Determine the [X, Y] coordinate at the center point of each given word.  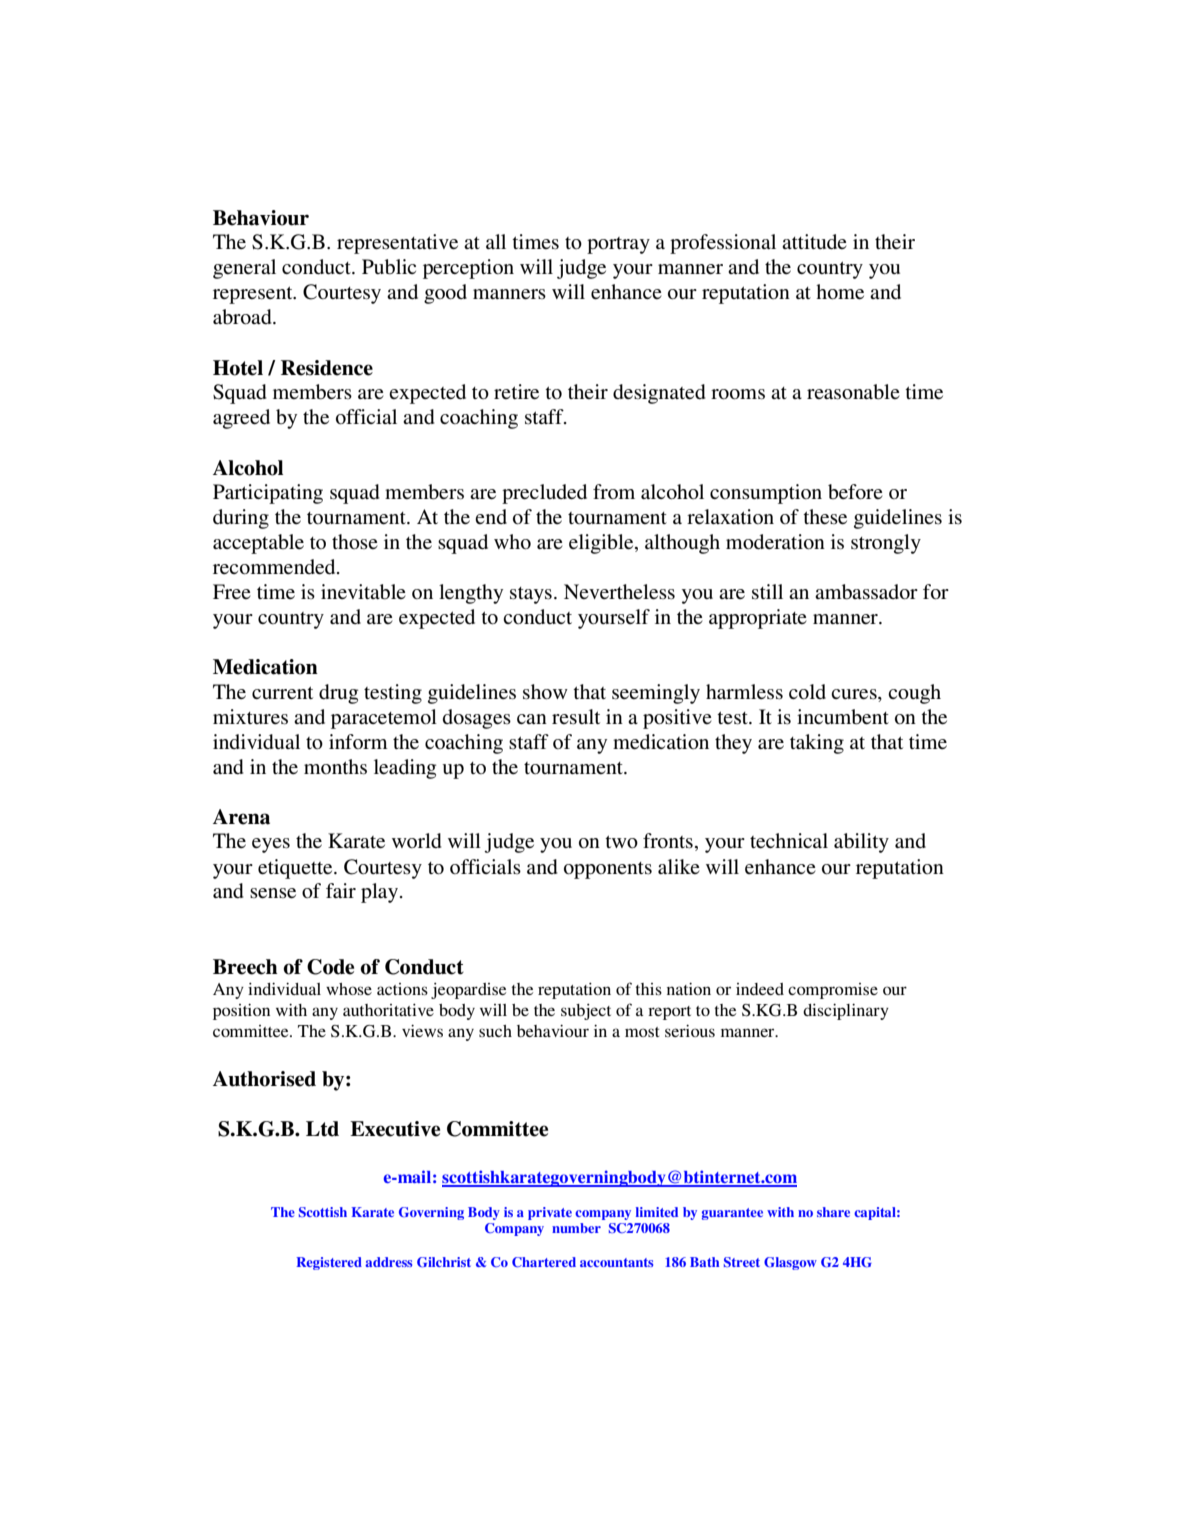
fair [341, 890]
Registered [329, 1263]
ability [861, 843]
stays [531, 595]
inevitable [363, 592]
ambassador [866, 592]
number [576, 1228]
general [244, 269]
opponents [608, 870]
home [840, 292]
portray [618, 245]
